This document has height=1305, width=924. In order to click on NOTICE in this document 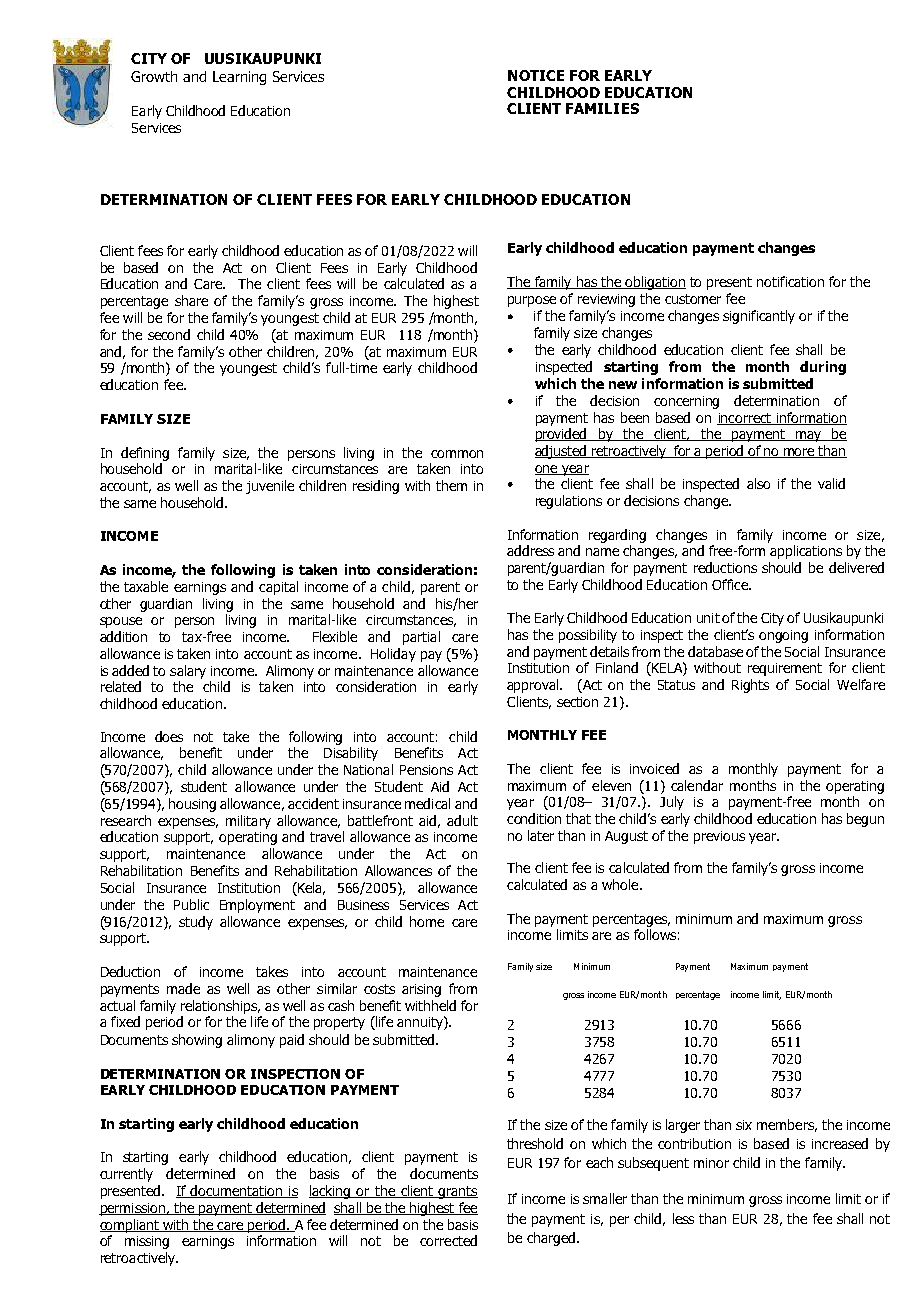, I will do `click(536, 75)`.
